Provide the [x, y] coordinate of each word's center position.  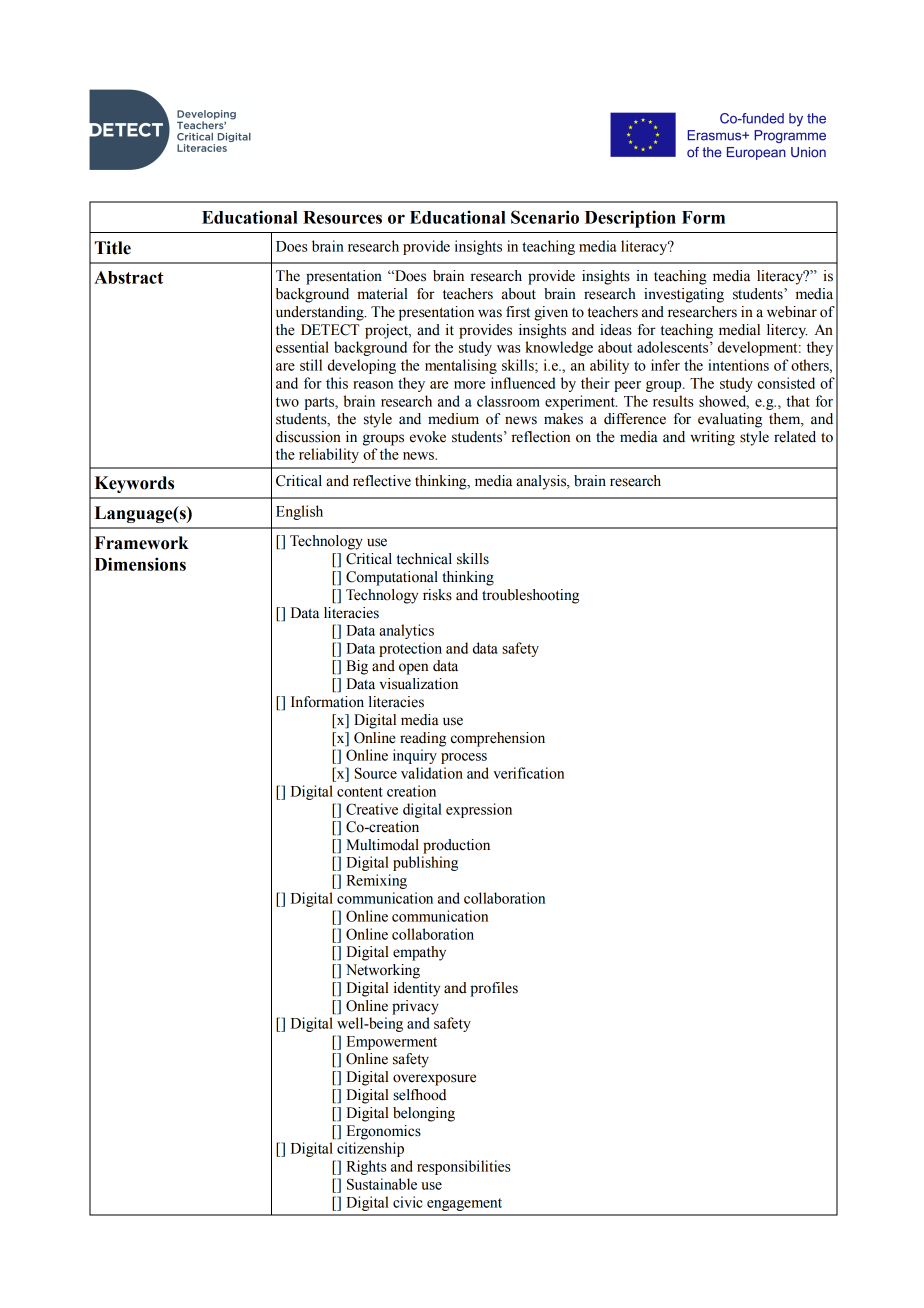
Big [357, 667]
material [382, 294]
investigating [684, 295]
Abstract [128, 277]
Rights [366, 1167]
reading [423, 739]
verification [528, 773]
